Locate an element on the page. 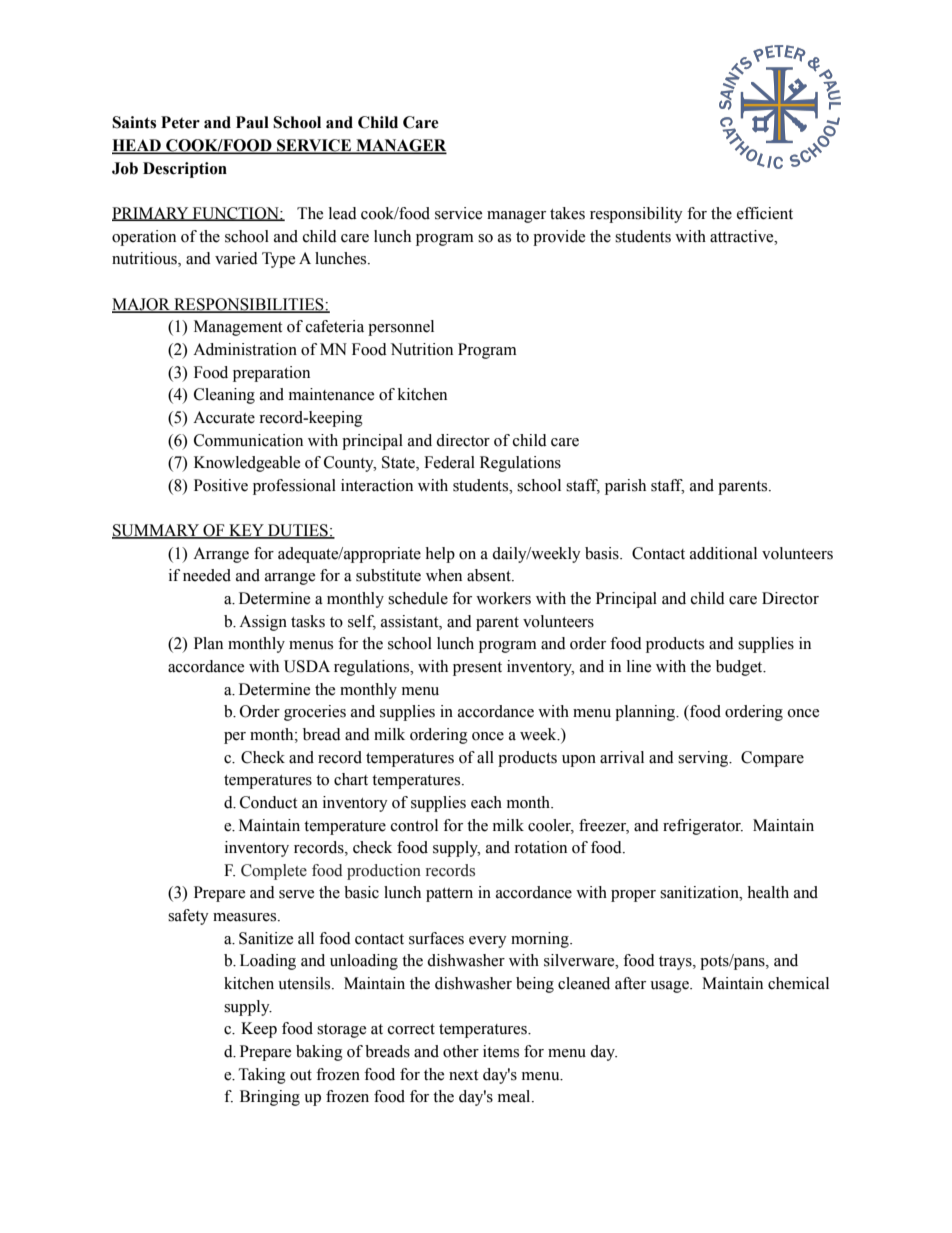 The image size is (952, 1233). takes is located at coordinates (567, 213).
